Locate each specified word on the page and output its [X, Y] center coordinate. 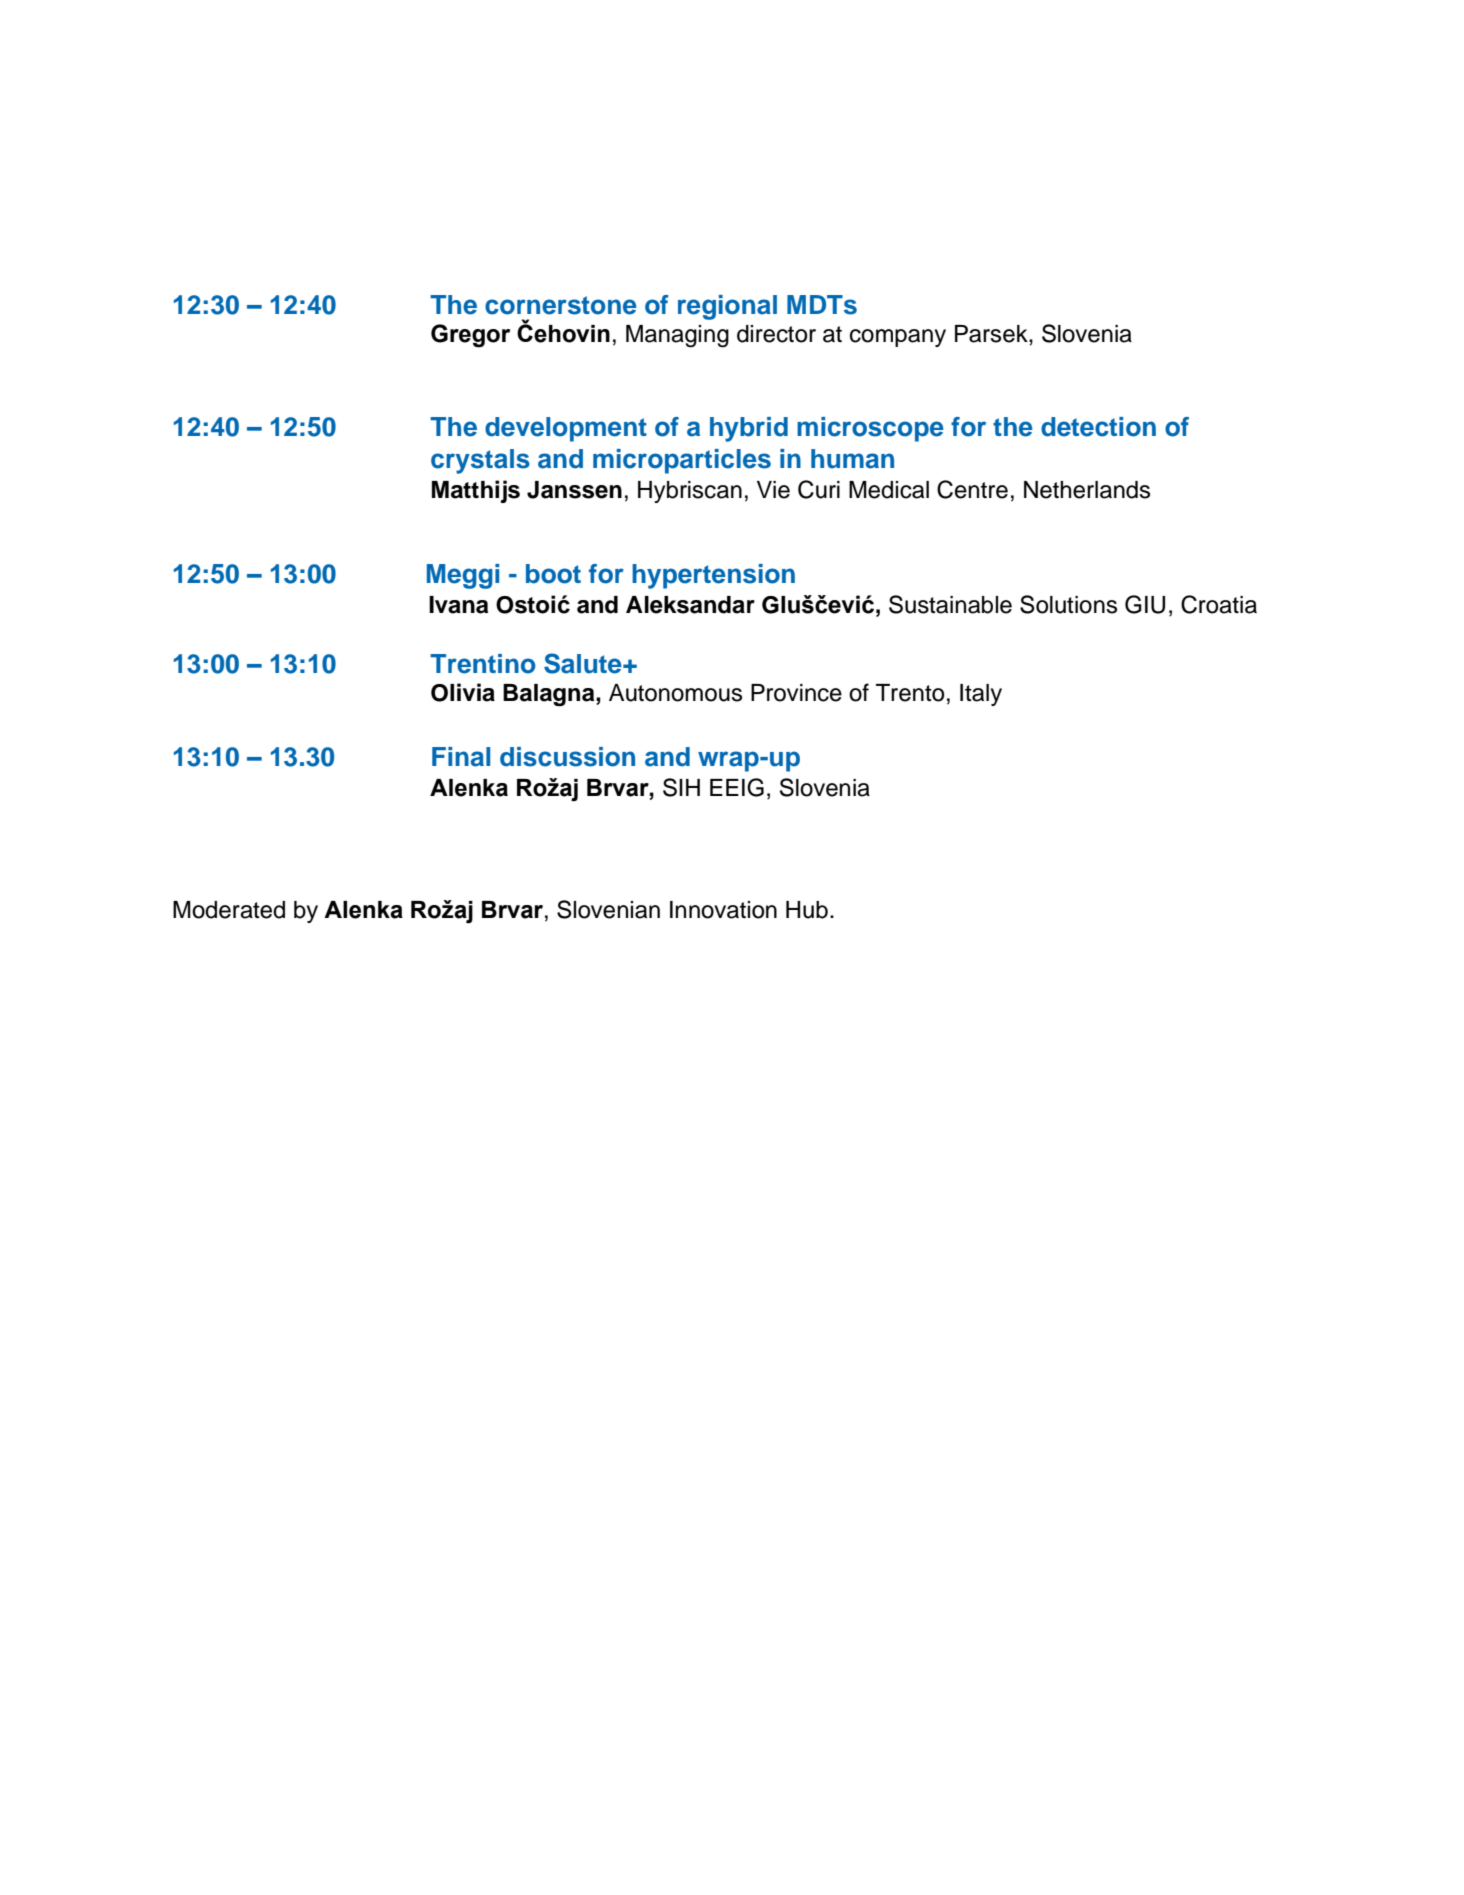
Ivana [458, 605]
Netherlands [1087, 490]
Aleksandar [690, 605]
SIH [681, 787]
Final [461, 757]
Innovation [723, 910]
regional [727, 307]
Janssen [574, 490]
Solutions [1068, 604]
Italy [981, 695]
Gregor [470, 336]
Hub [807, 910]
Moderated [229, 910]
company [898, 338]
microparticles [682, 461]
